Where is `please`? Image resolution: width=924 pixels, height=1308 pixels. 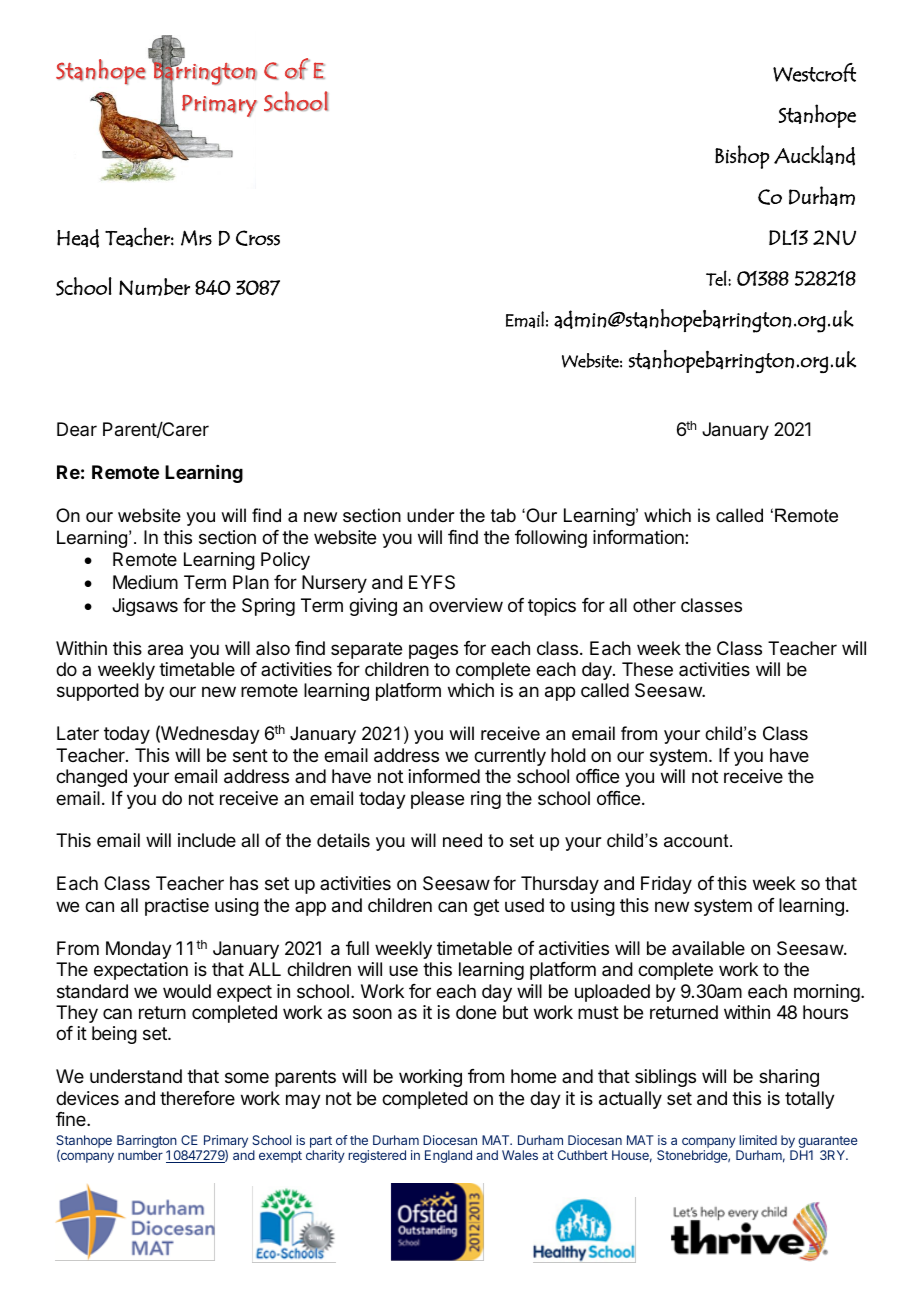 please is located at coordinates (437, 800).
